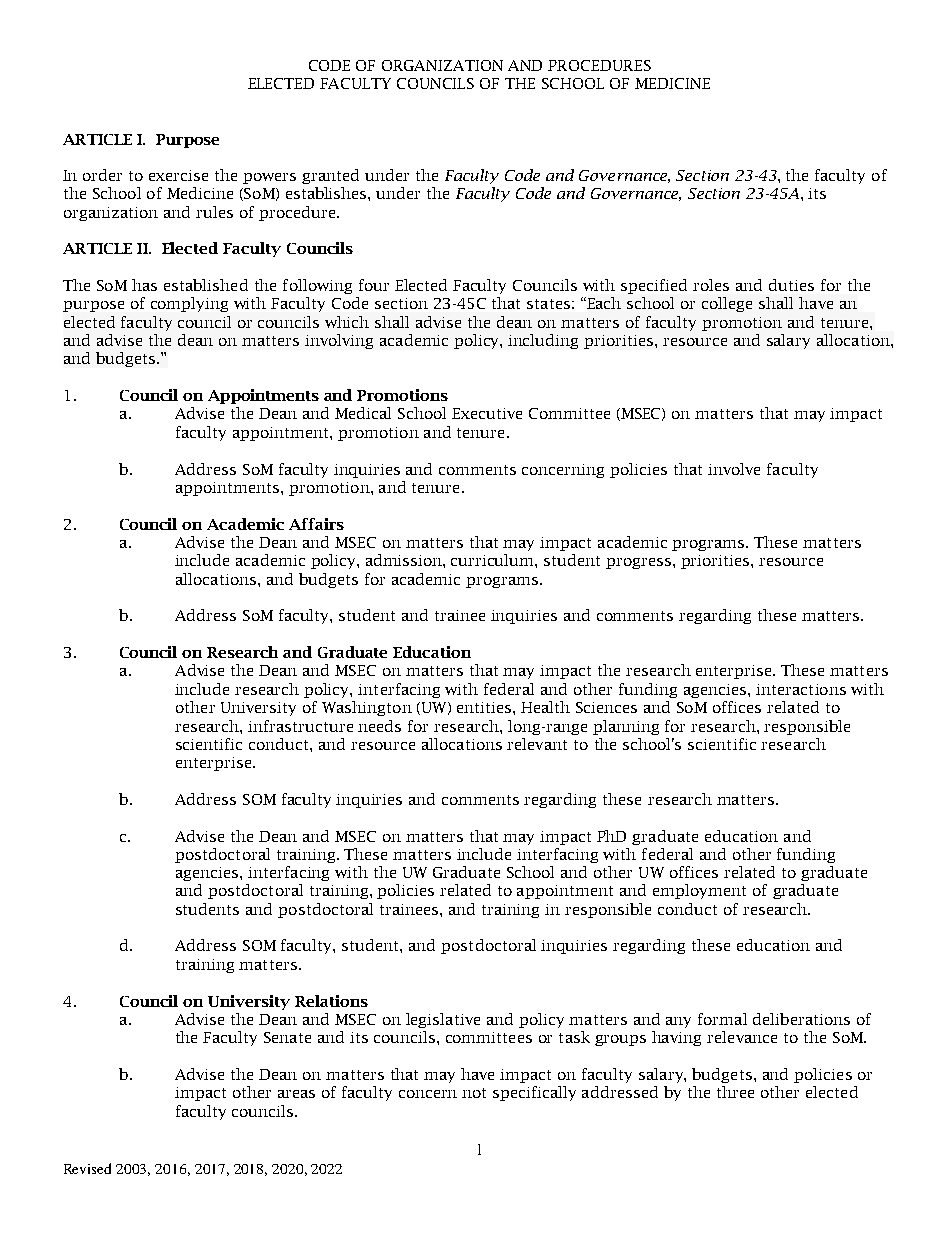  Describe the element at coordinates (801, 689) in the screenshot. I see `interactions` at that location.
